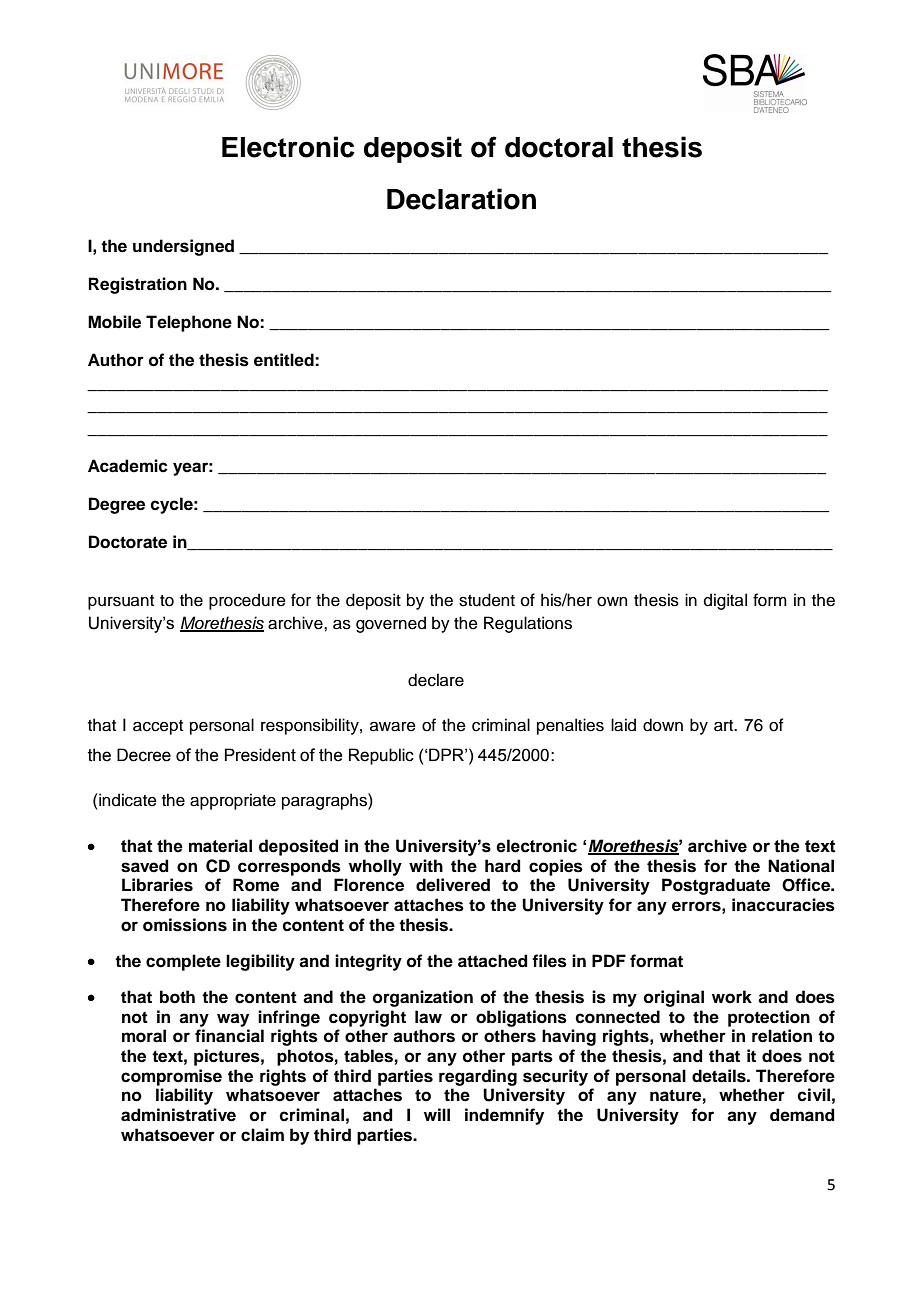  Describe the element at coordinates (725, 601) in the screenshot. I see `digital` at that location.
